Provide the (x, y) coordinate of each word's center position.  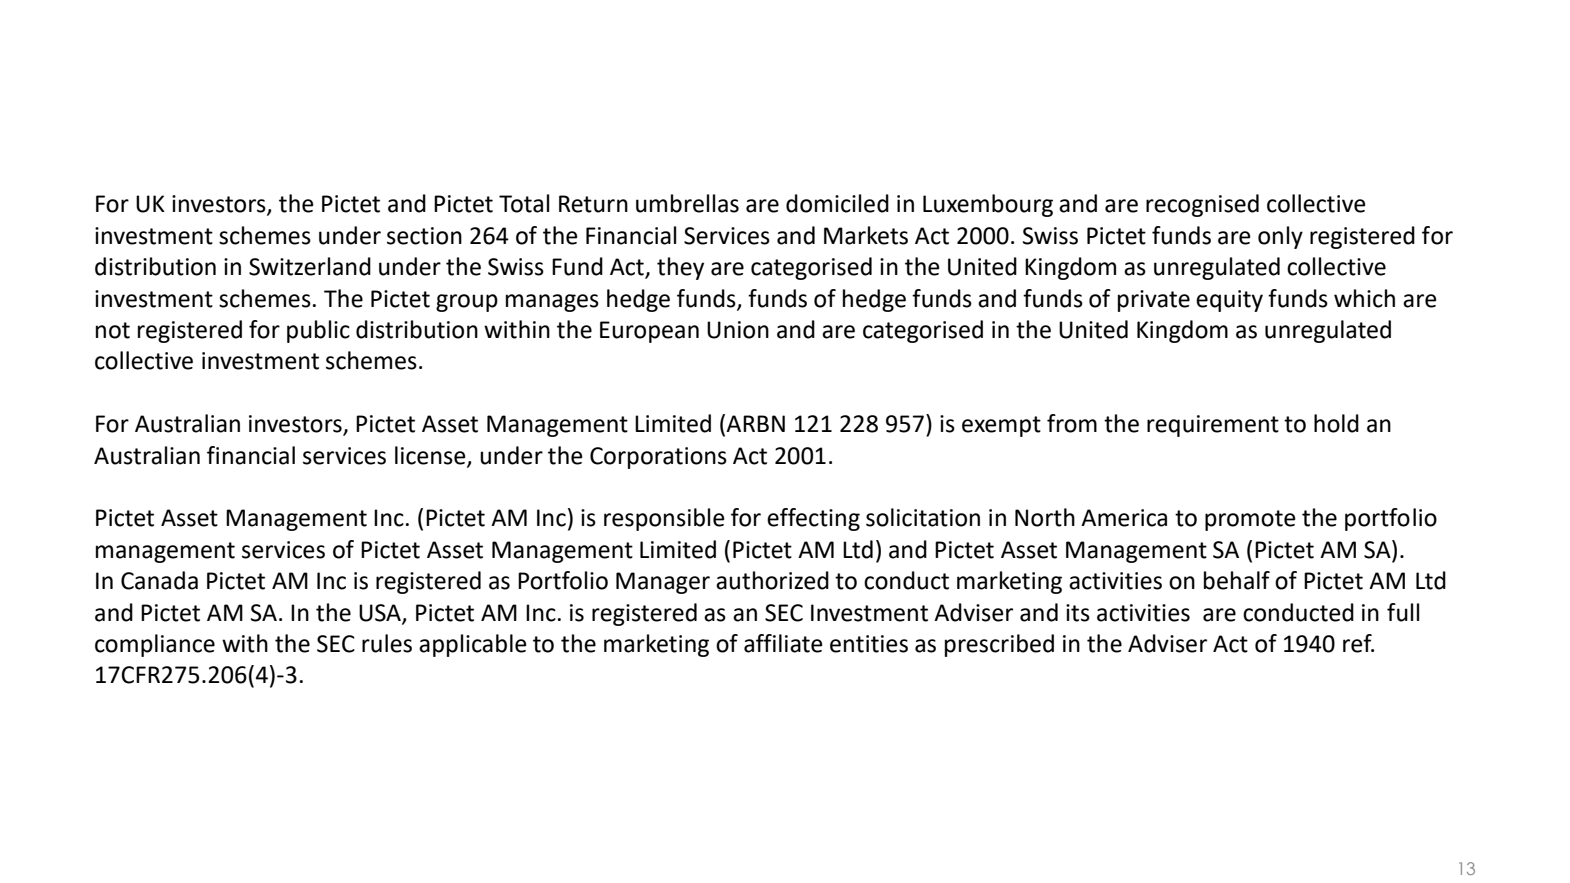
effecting (813, 519)
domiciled (837, 203)
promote (1250, 520)
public (318, 331)
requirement (1213, 426)
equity (1229, 301)
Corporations (658, 458)
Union (738, 330)
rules (387, 643)
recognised (1202, 205)
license (431, 456)
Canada (159, 580)
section (424, 236)
